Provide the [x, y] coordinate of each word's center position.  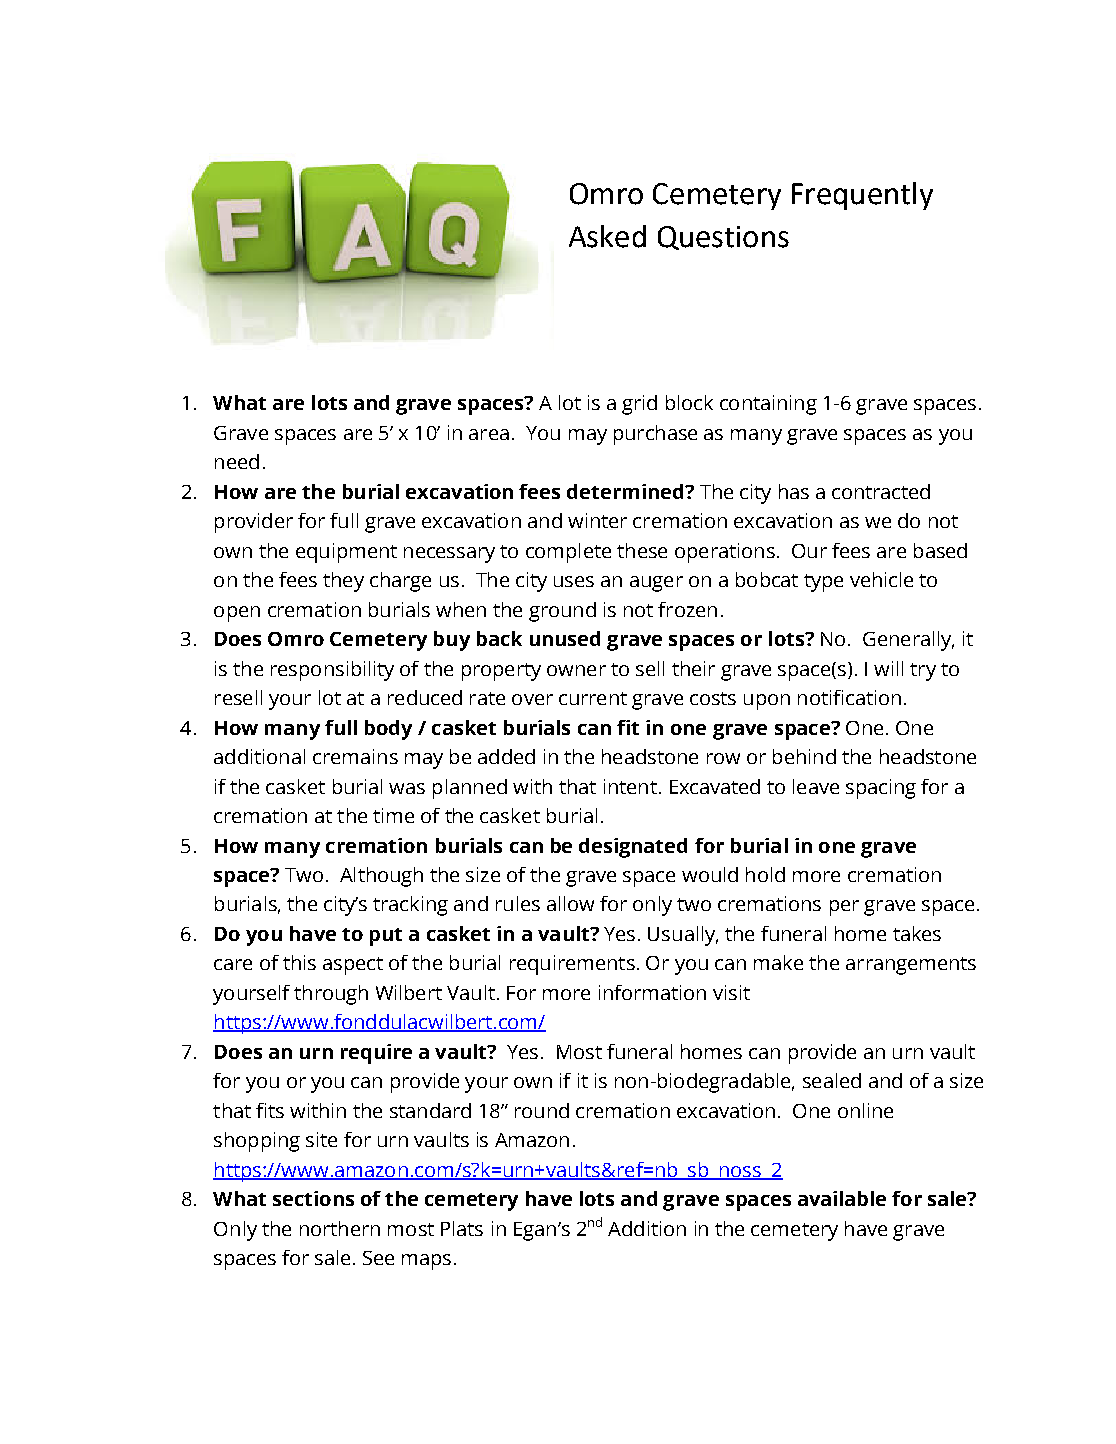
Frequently [862, 196]
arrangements [911, 966]
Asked [607, 236]
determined [626, 491]
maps [426, 1262]
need [237, 461]
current [593, 698]
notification [849, 697]
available [842, 1198]
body [388, 730]
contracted [881, 491]
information [652, 992]
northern [340, 1228]
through [331, 995]
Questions [723, 238]
